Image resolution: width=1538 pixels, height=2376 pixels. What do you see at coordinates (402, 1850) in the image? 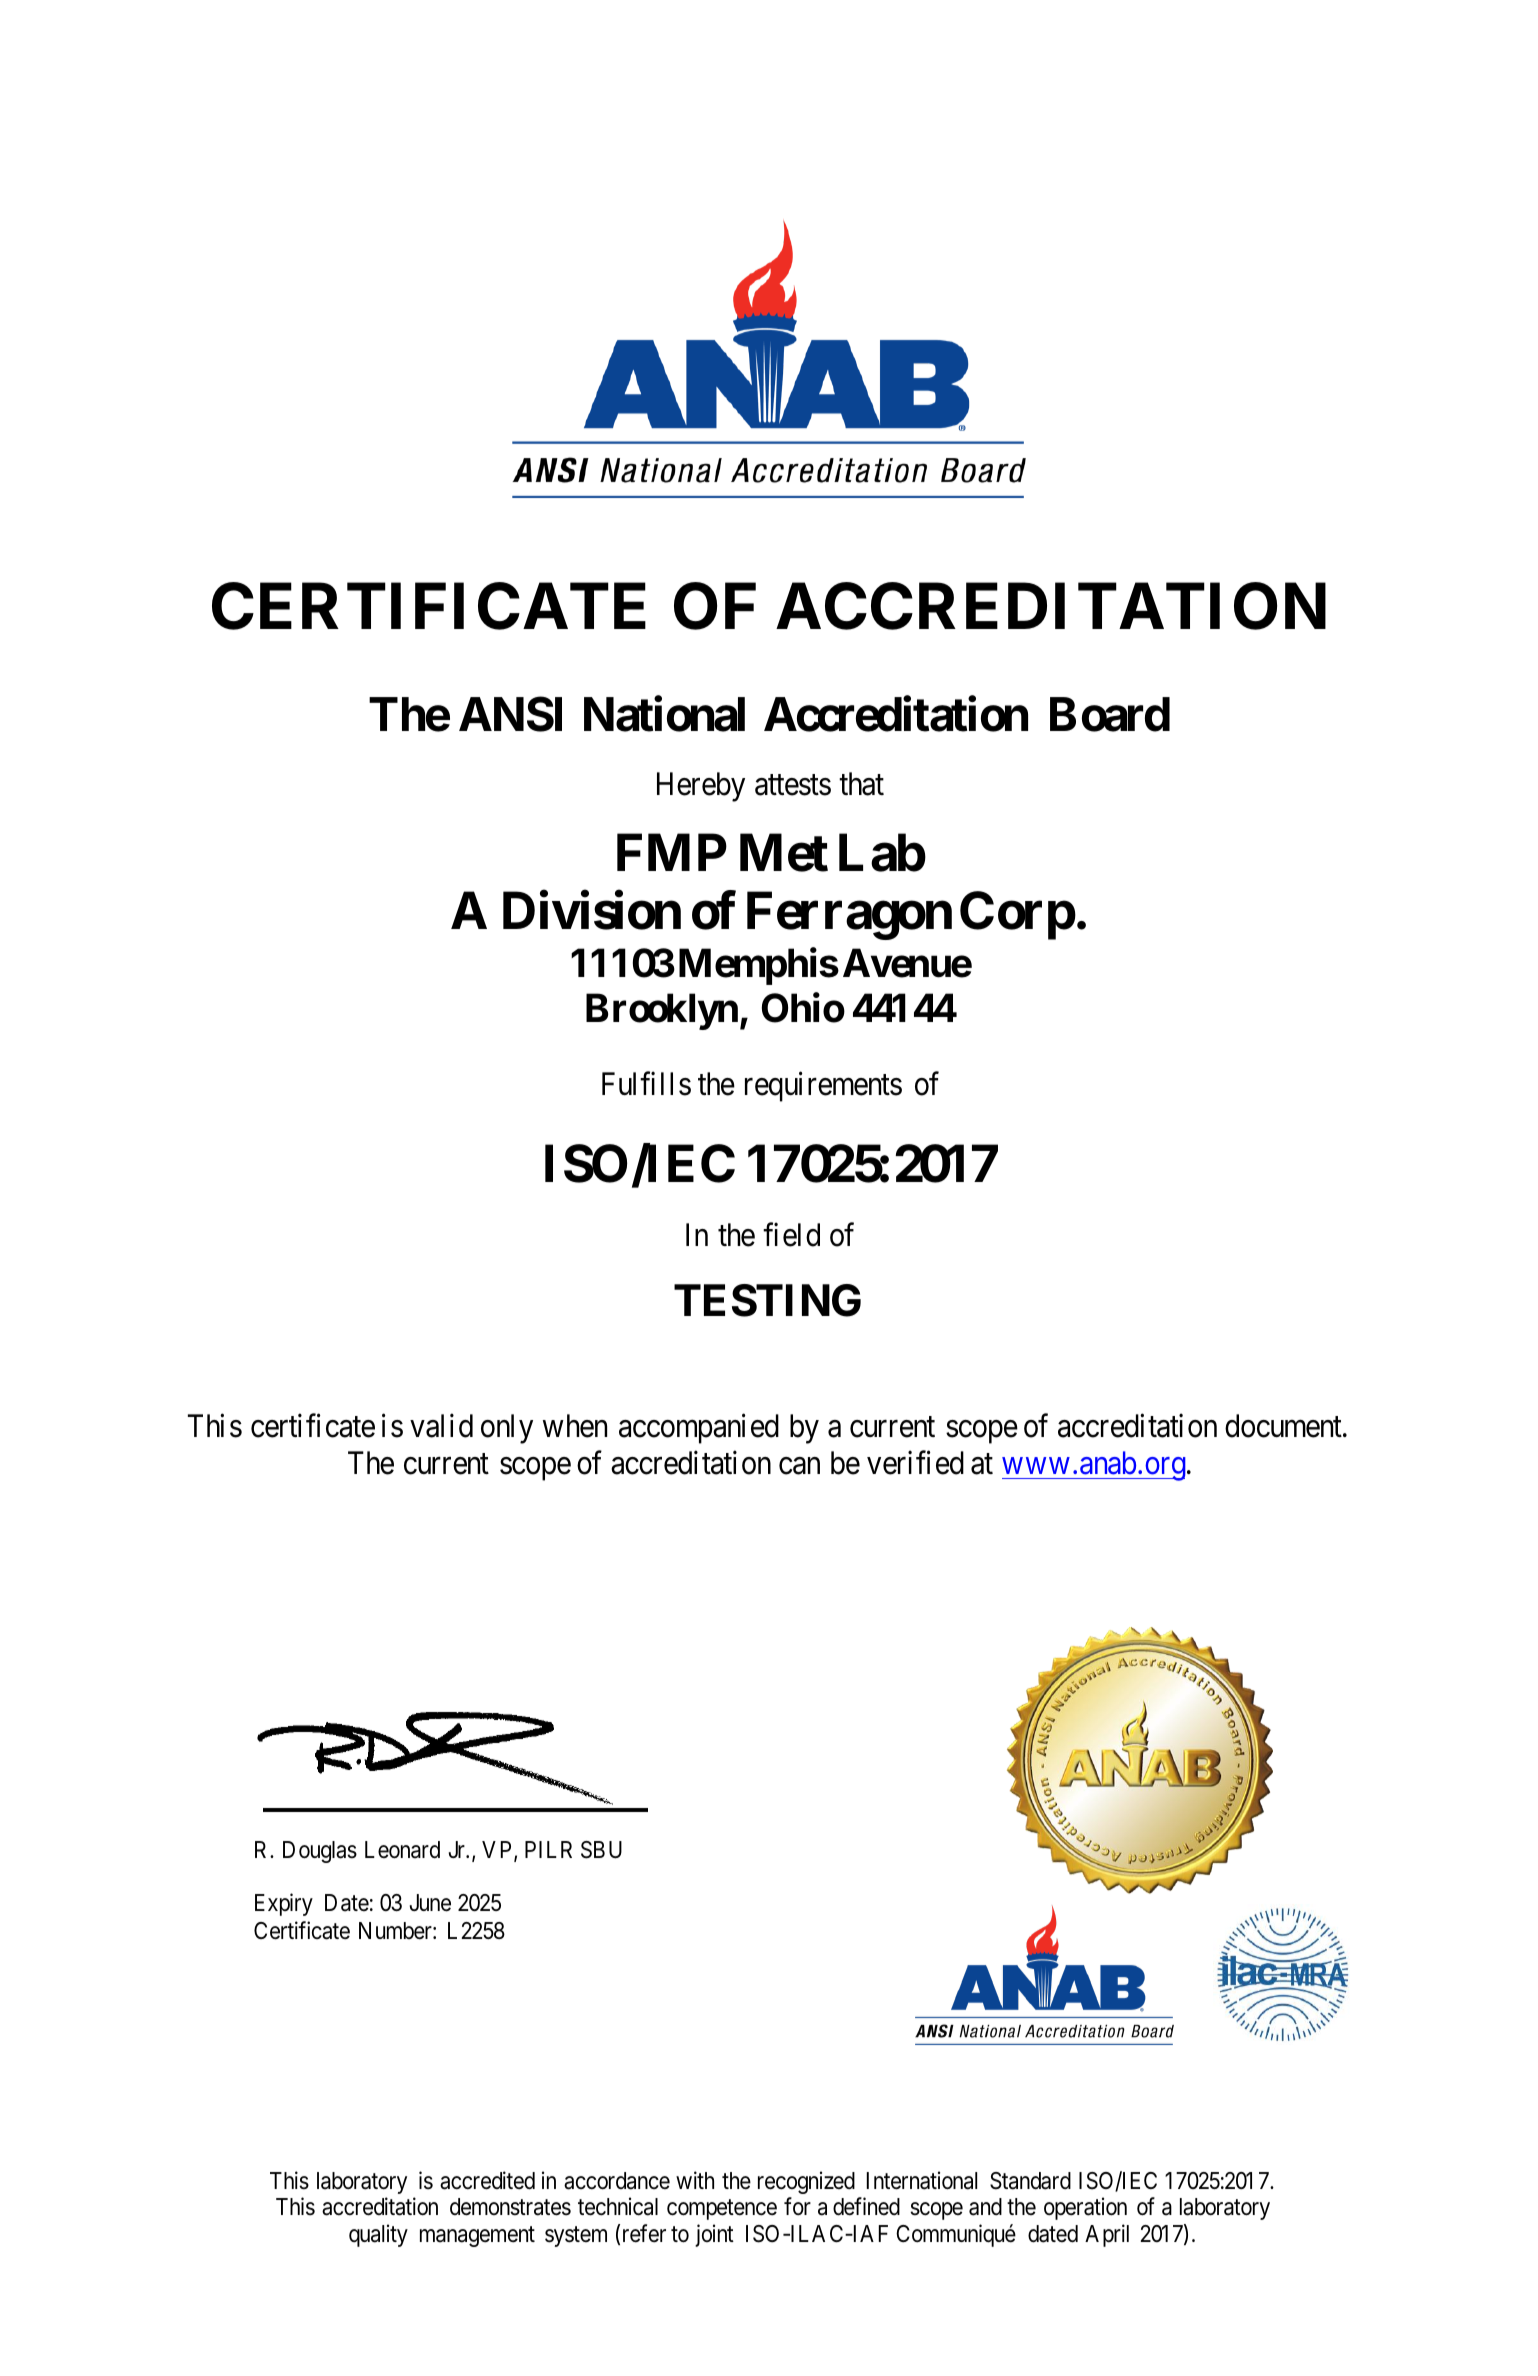
I see `Leonard` at bounding box center [402, 1850].
